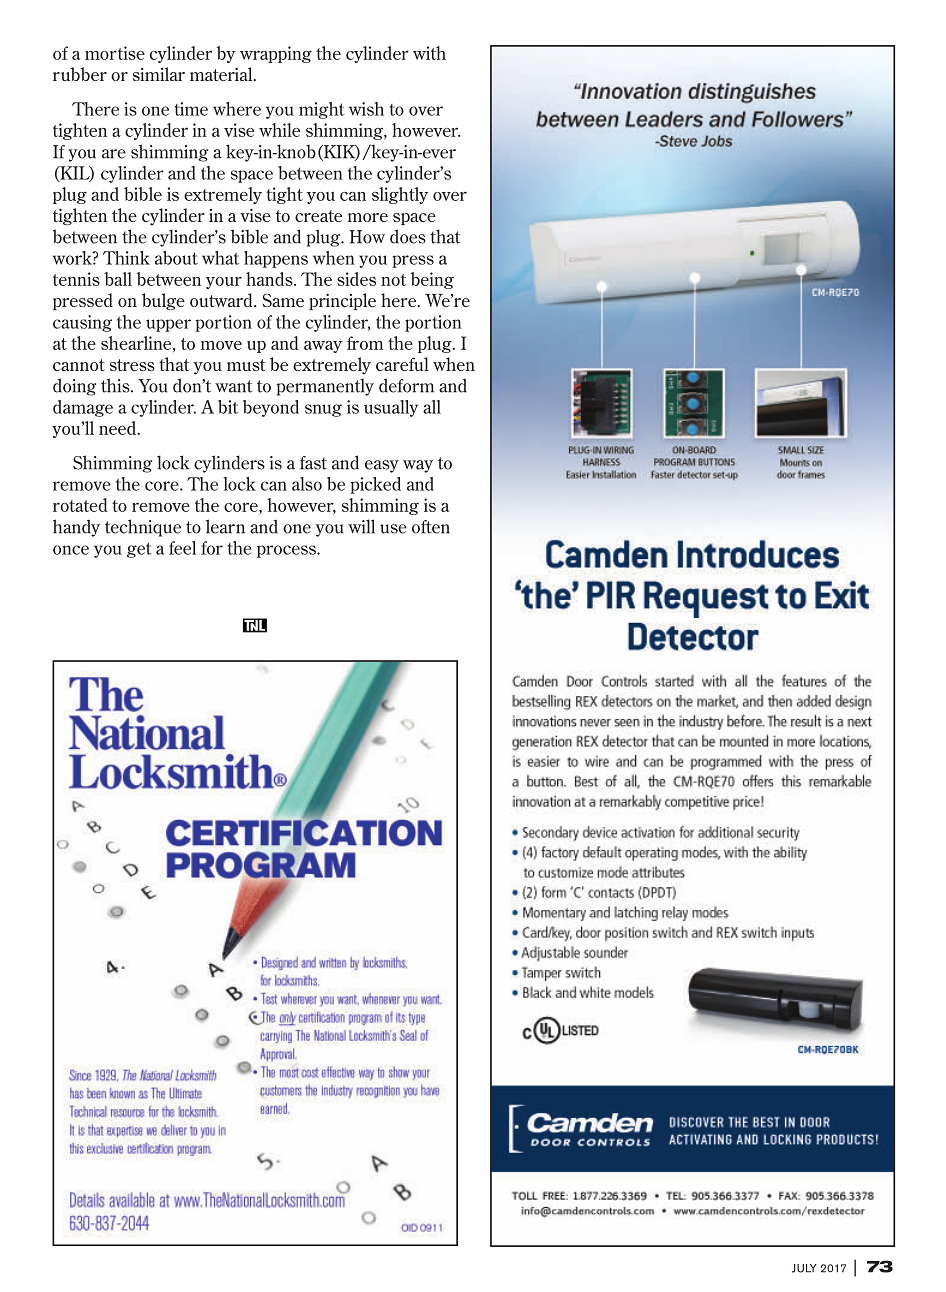  Describe the element at coordinates (429, 53) in the screenshot. I see `with` at that location.
